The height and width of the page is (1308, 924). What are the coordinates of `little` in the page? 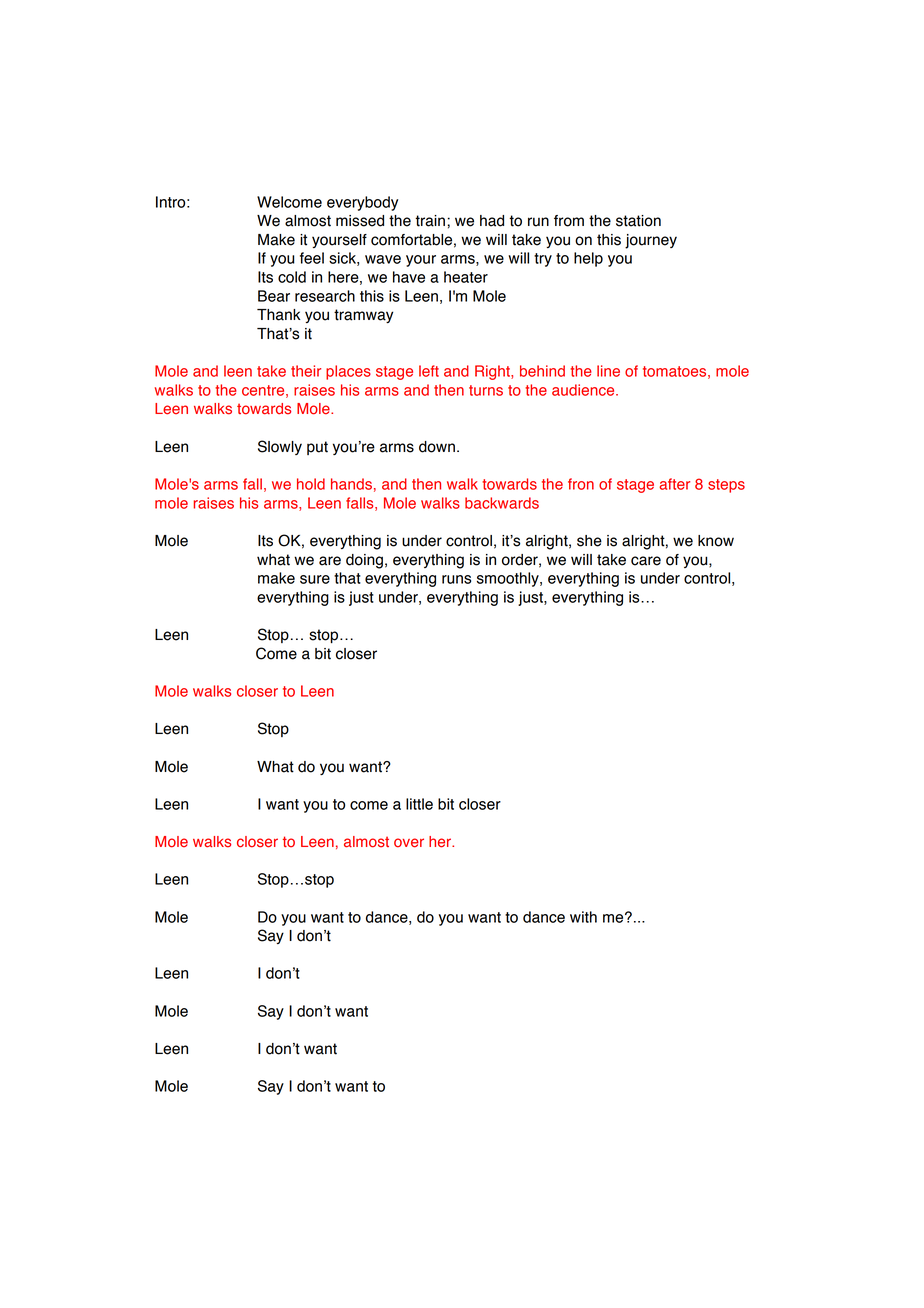 It's located at (419, 804).
